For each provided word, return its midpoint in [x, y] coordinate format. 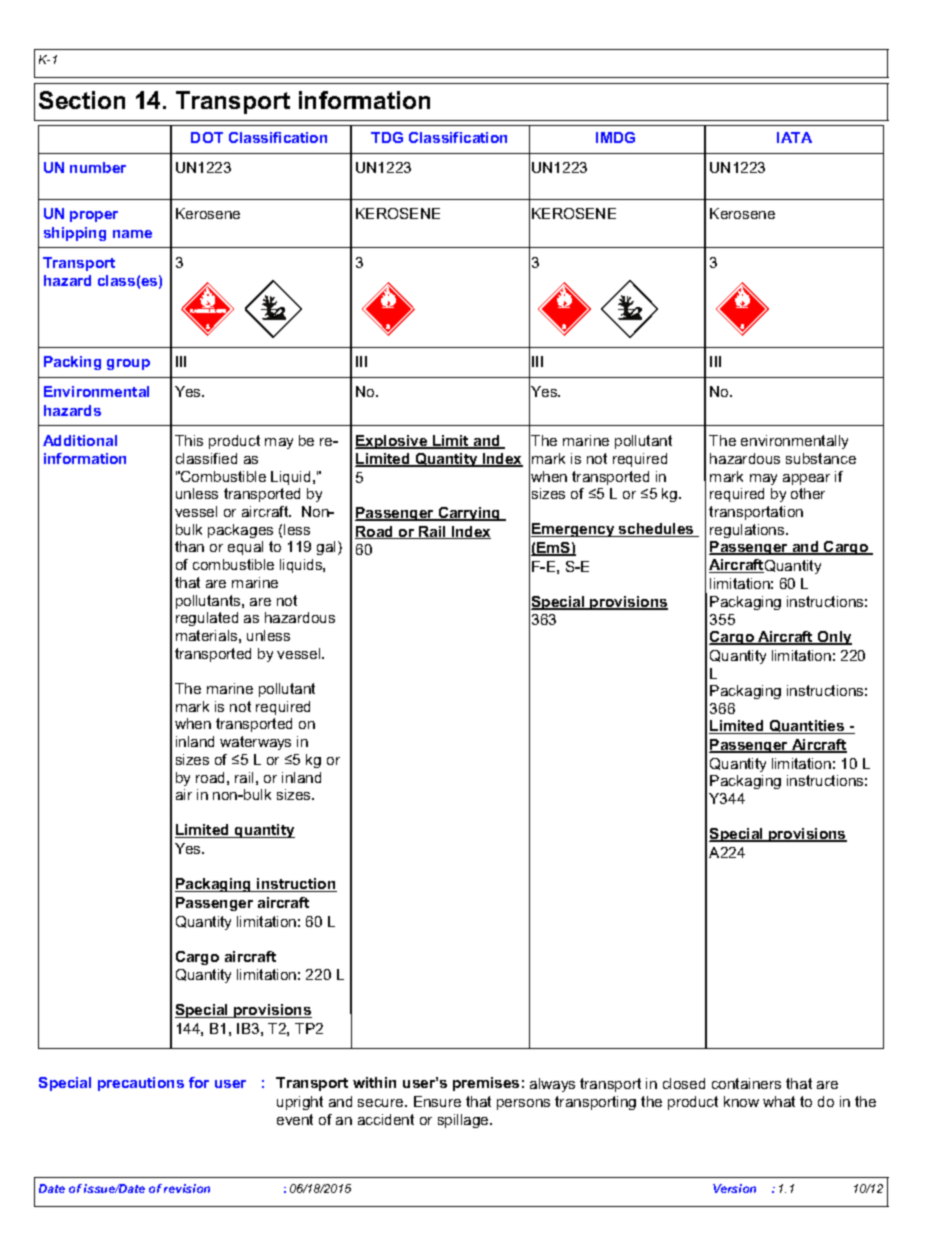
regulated [207, 619]
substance [821, 458]
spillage [464, 1121]
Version [734, 1188]
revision [187, 1188]
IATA [794, 137]
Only [834, 638]
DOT [207, 137]
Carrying [469, 514]
